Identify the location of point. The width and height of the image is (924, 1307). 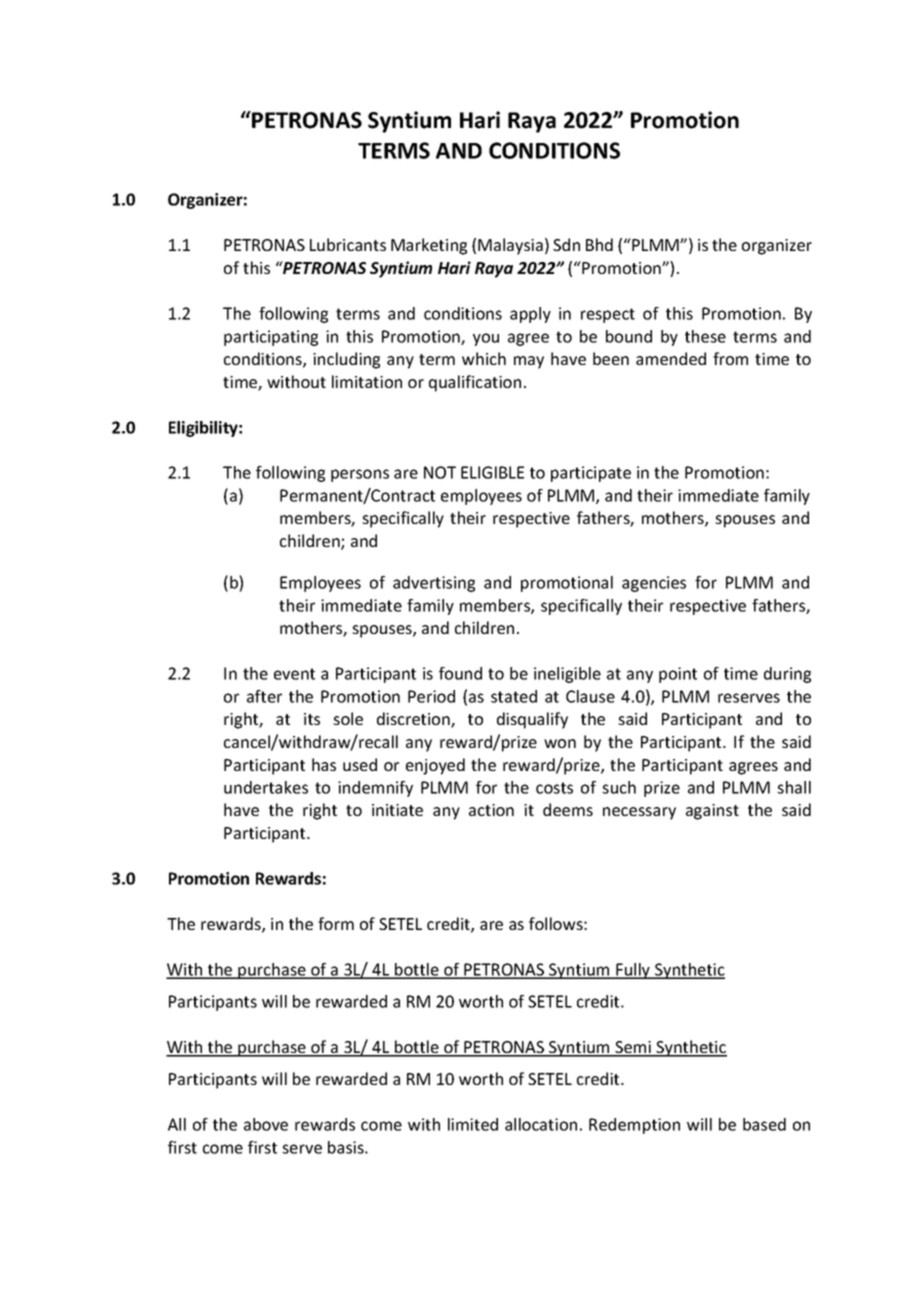
(678, 675).
